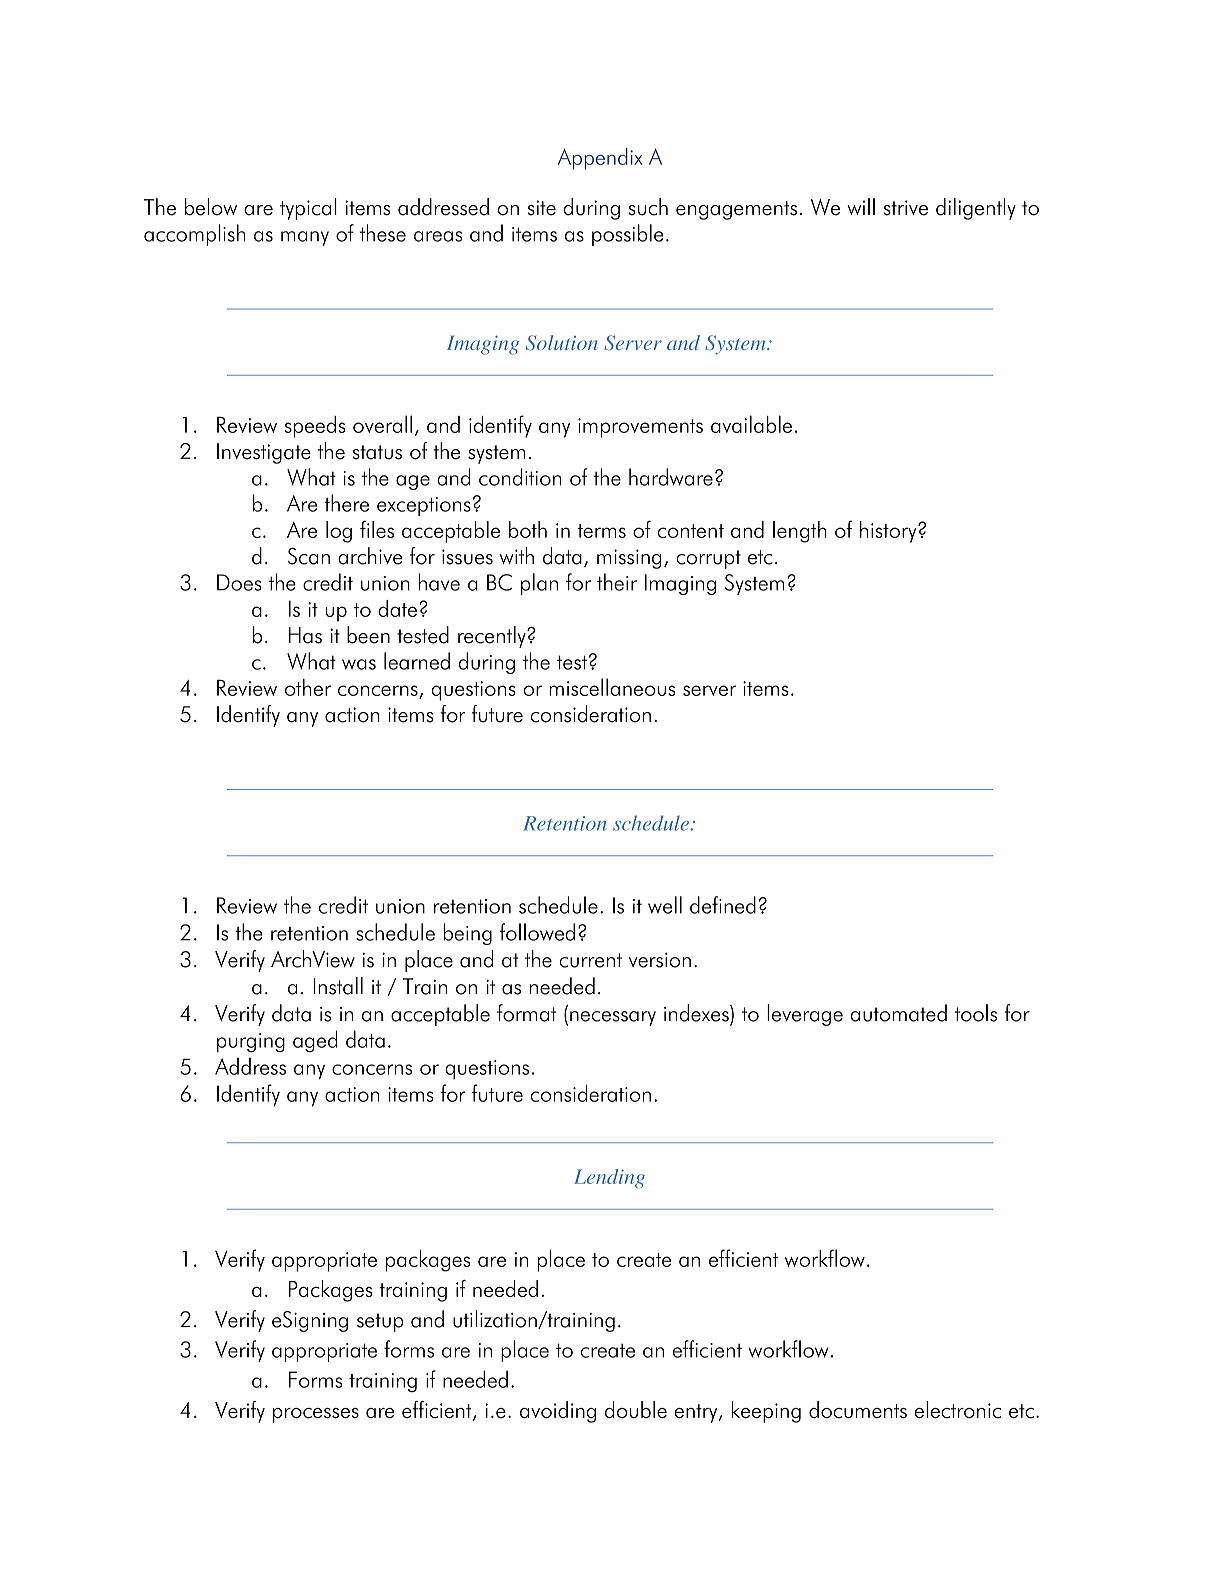 This page has width=1220, height=1579. I want to click on Scan, so click(309, 556).
